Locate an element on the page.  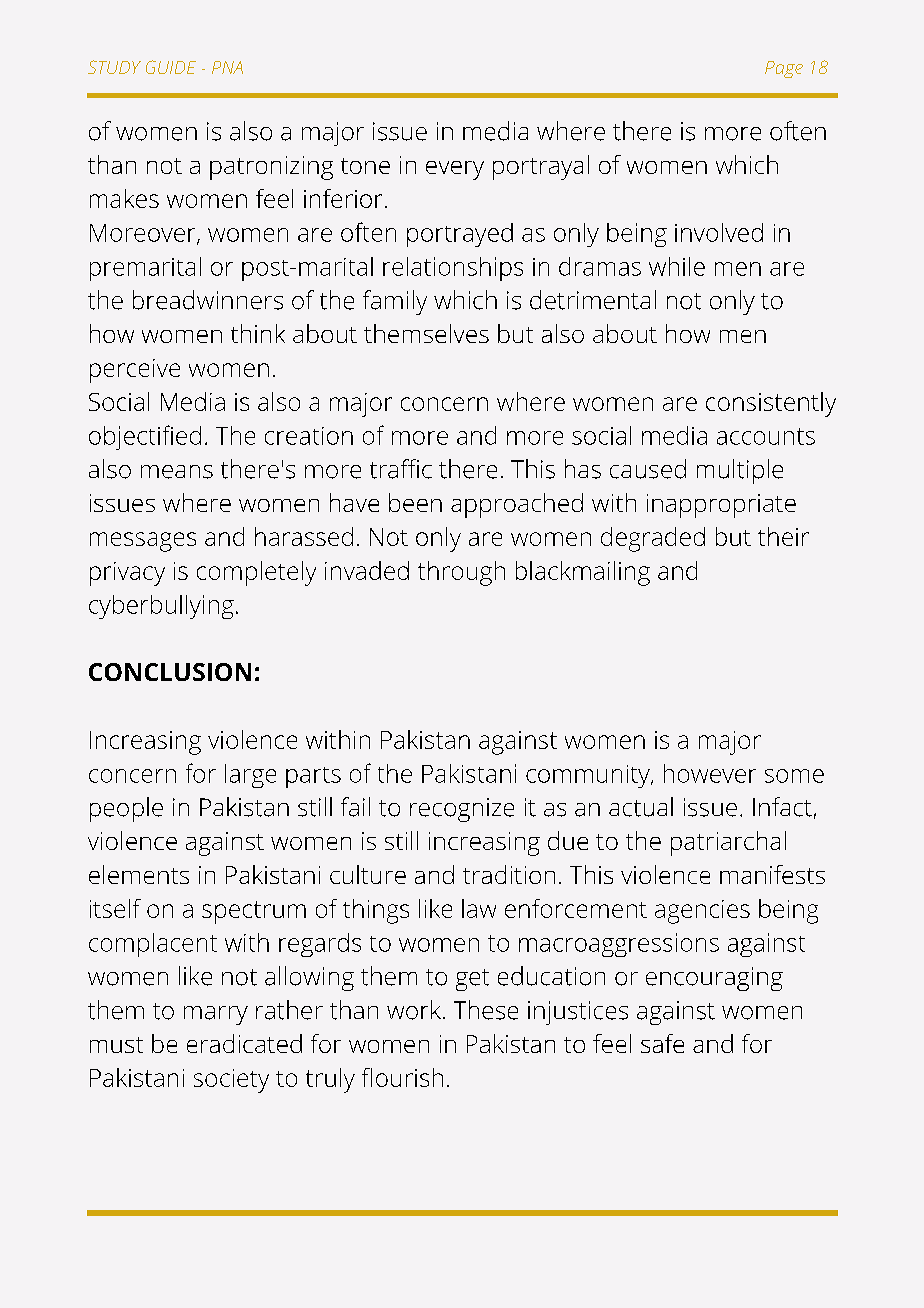
degraded is located at coordinates (653, 539).
